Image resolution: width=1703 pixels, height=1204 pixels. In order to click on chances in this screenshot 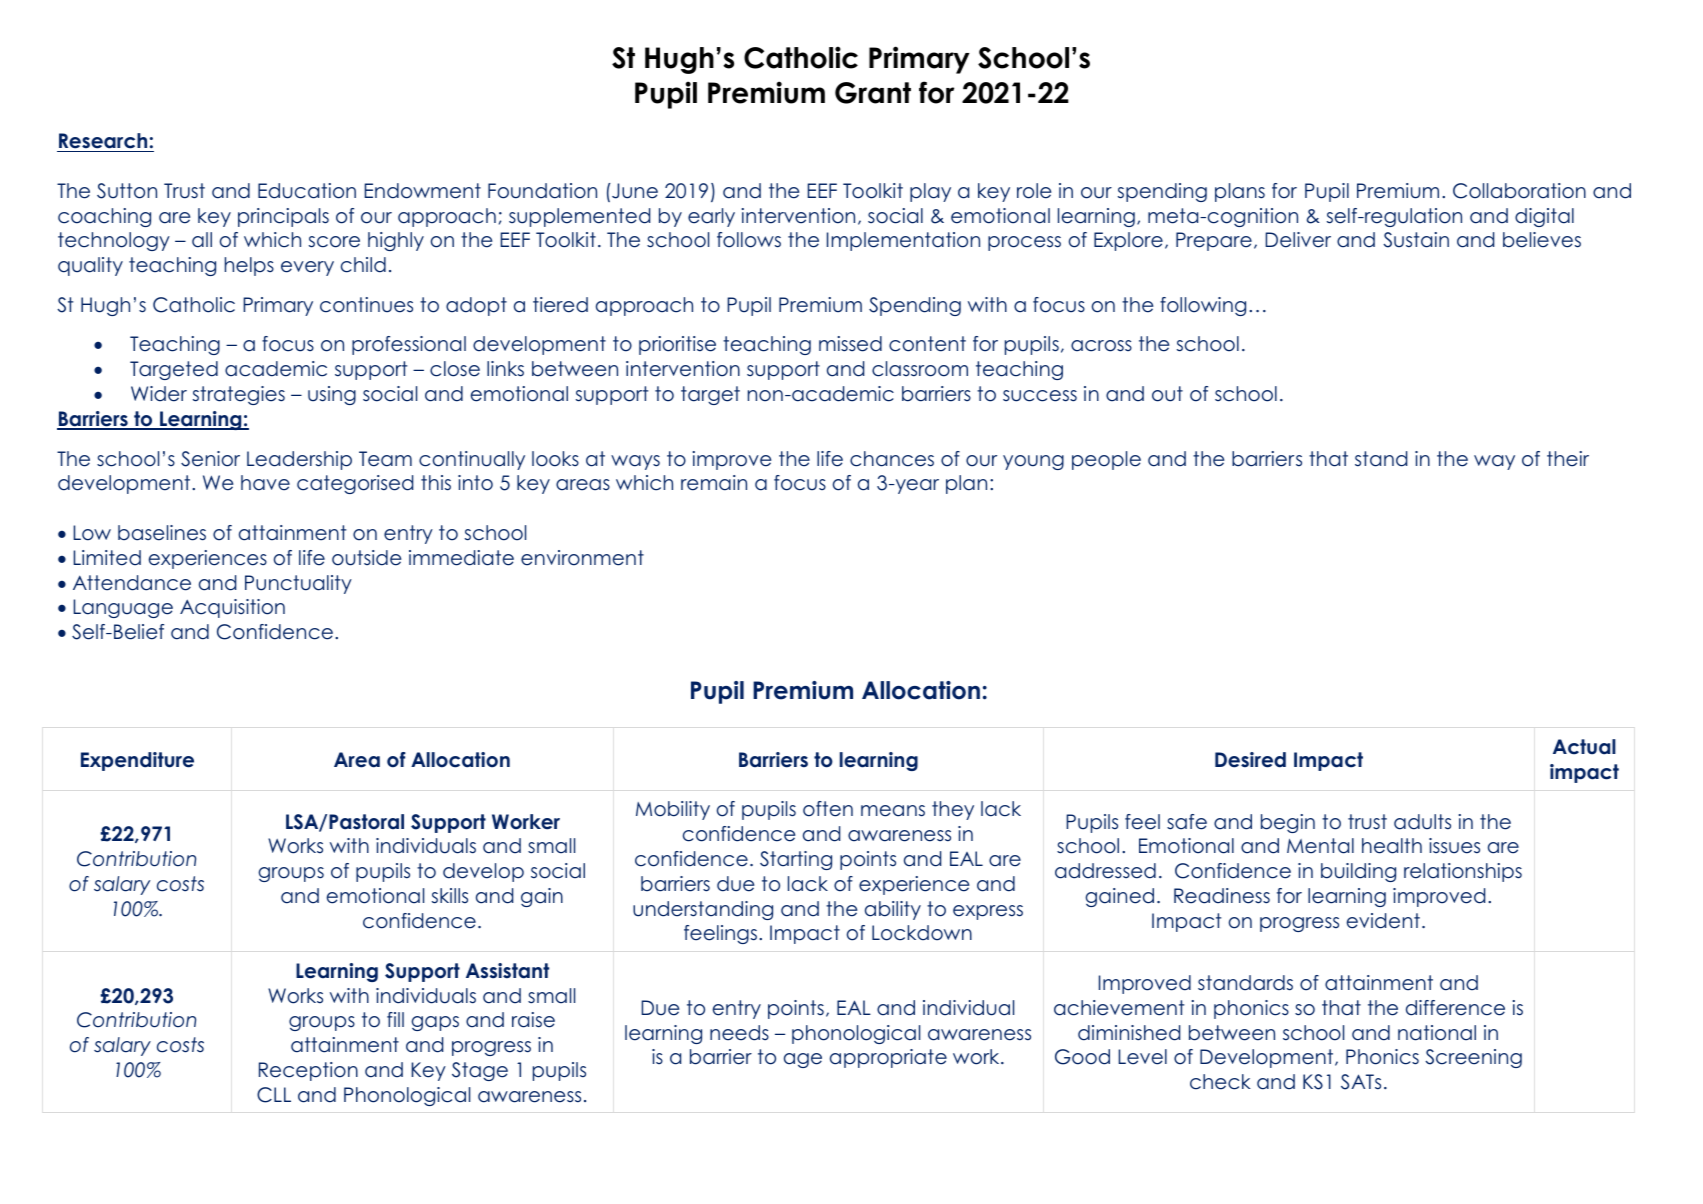, I will do `click(892, 459)`.
